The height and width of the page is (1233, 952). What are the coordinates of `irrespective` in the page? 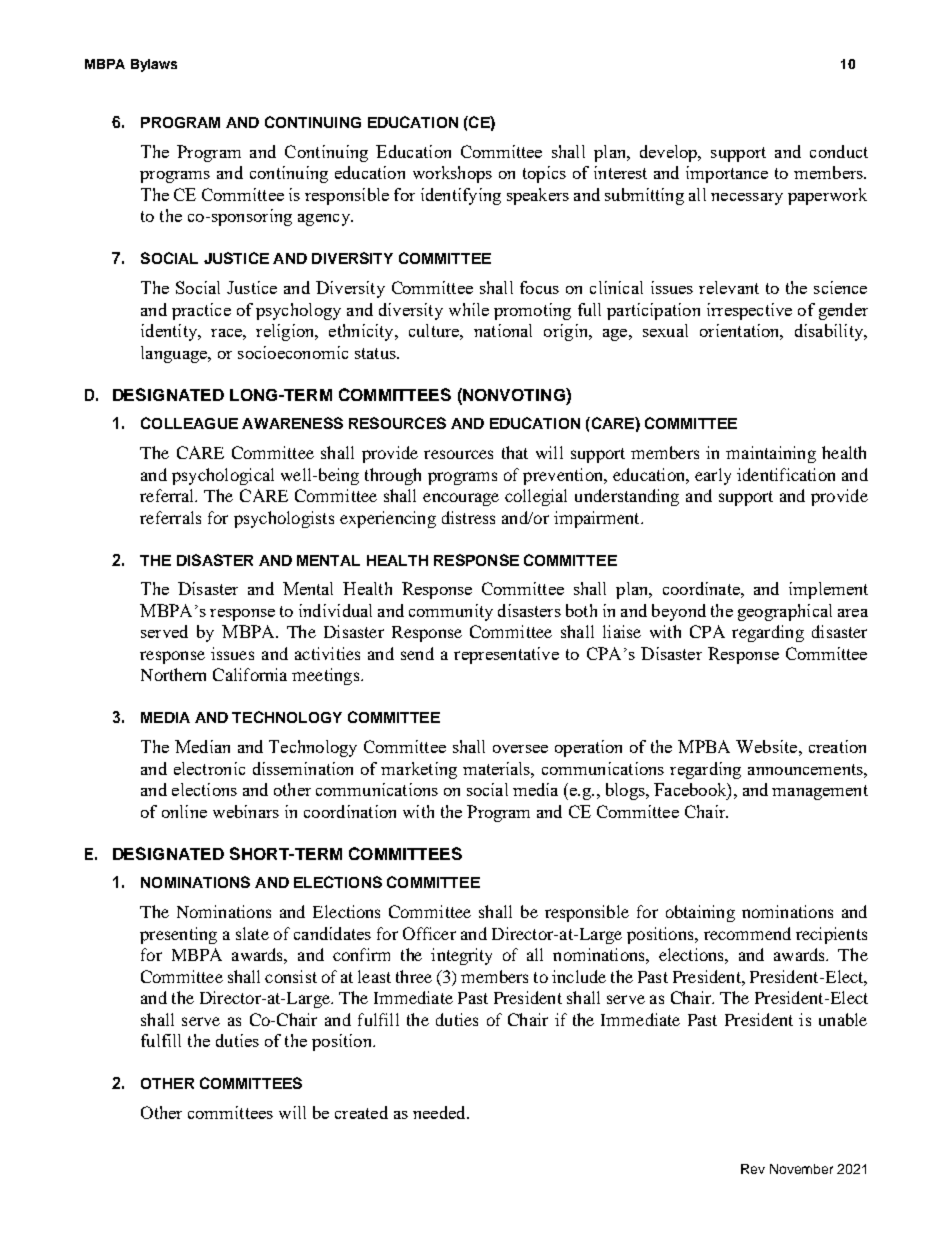 It's located at (749, 311).
